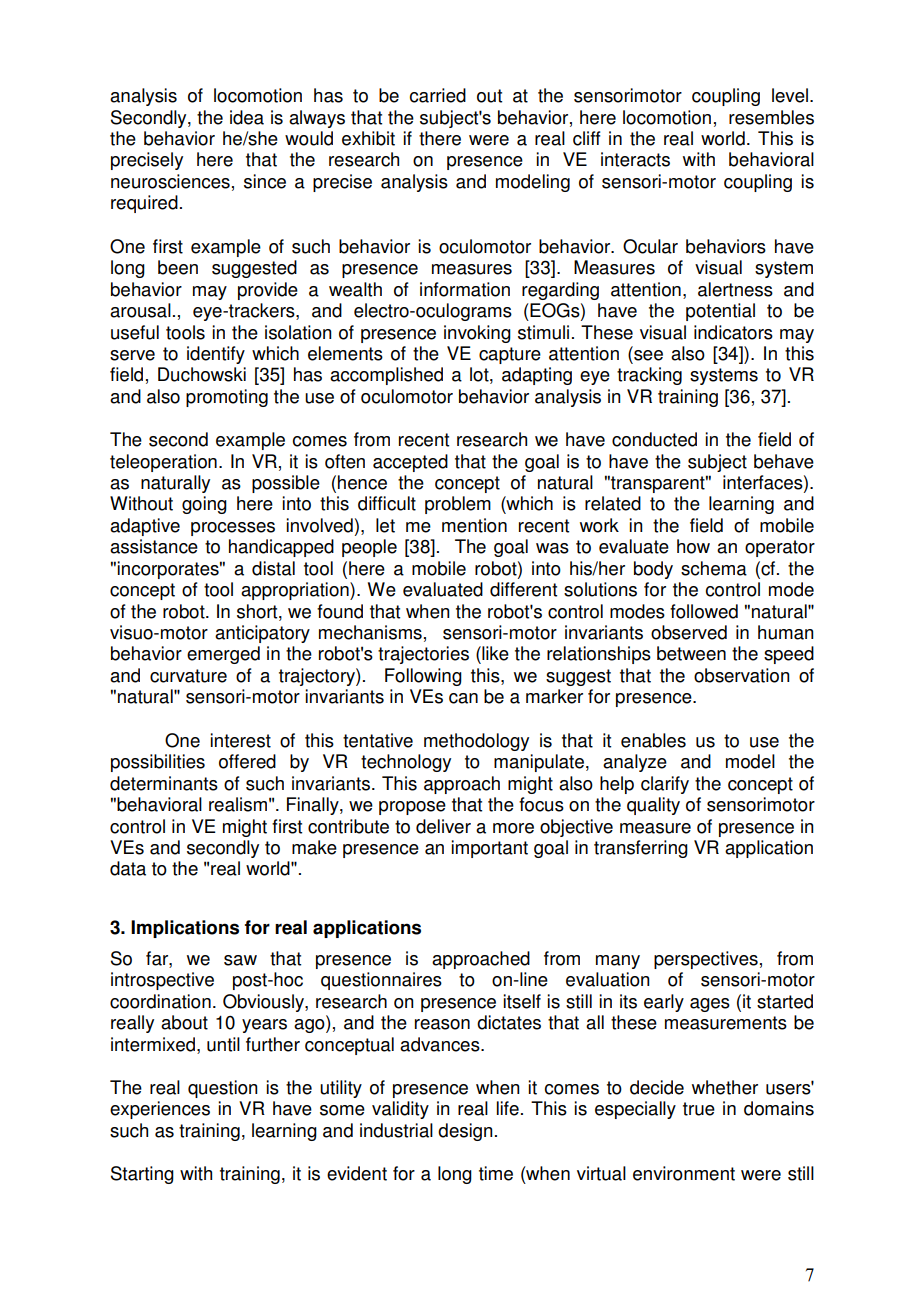  I want to click on design, so click(465, 1132).
